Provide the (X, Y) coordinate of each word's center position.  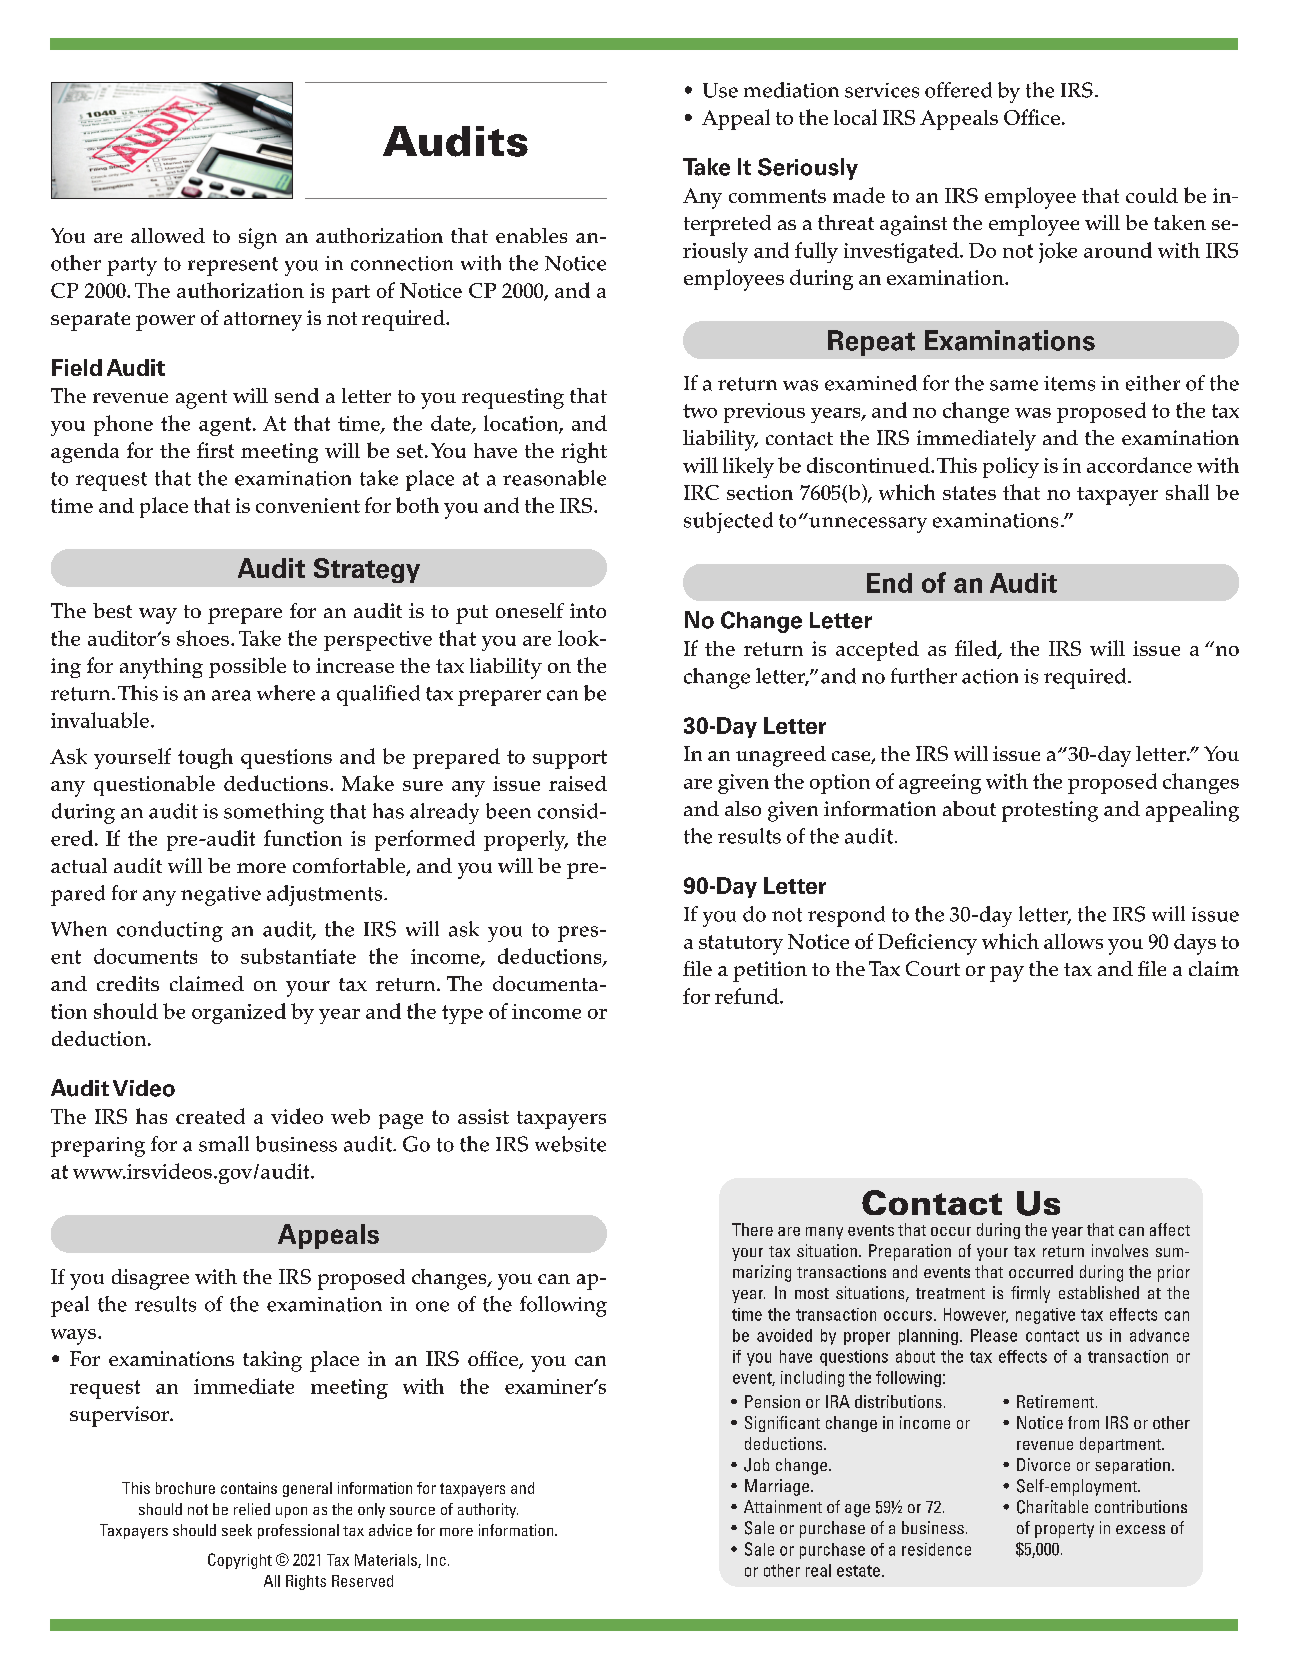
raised (578, 783)
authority (488, 1510)
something (274, 813)
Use (720, 90)
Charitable (1052, 1507)
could (1152, 195)
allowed (168, 235)
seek (237, 1530)
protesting (1050, 811)
